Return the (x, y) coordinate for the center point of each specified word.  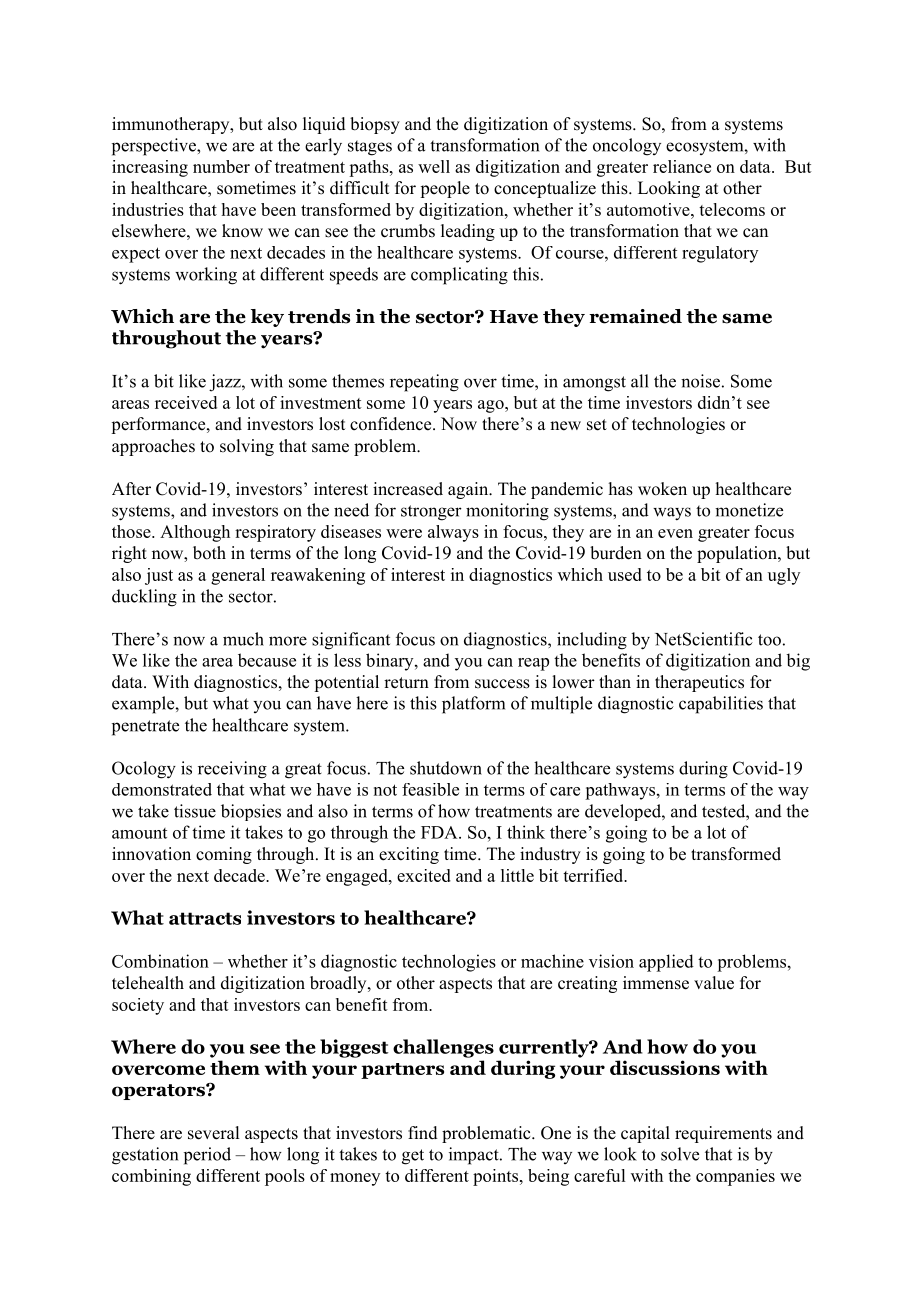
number (221, 166)
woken (662, 489)
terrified (594, 875)
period (207, 1156)
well (434, 166)
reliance (682, 166)
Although (195, 533)
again (469, 490)
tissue (195, 811)
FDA (440, 832)
